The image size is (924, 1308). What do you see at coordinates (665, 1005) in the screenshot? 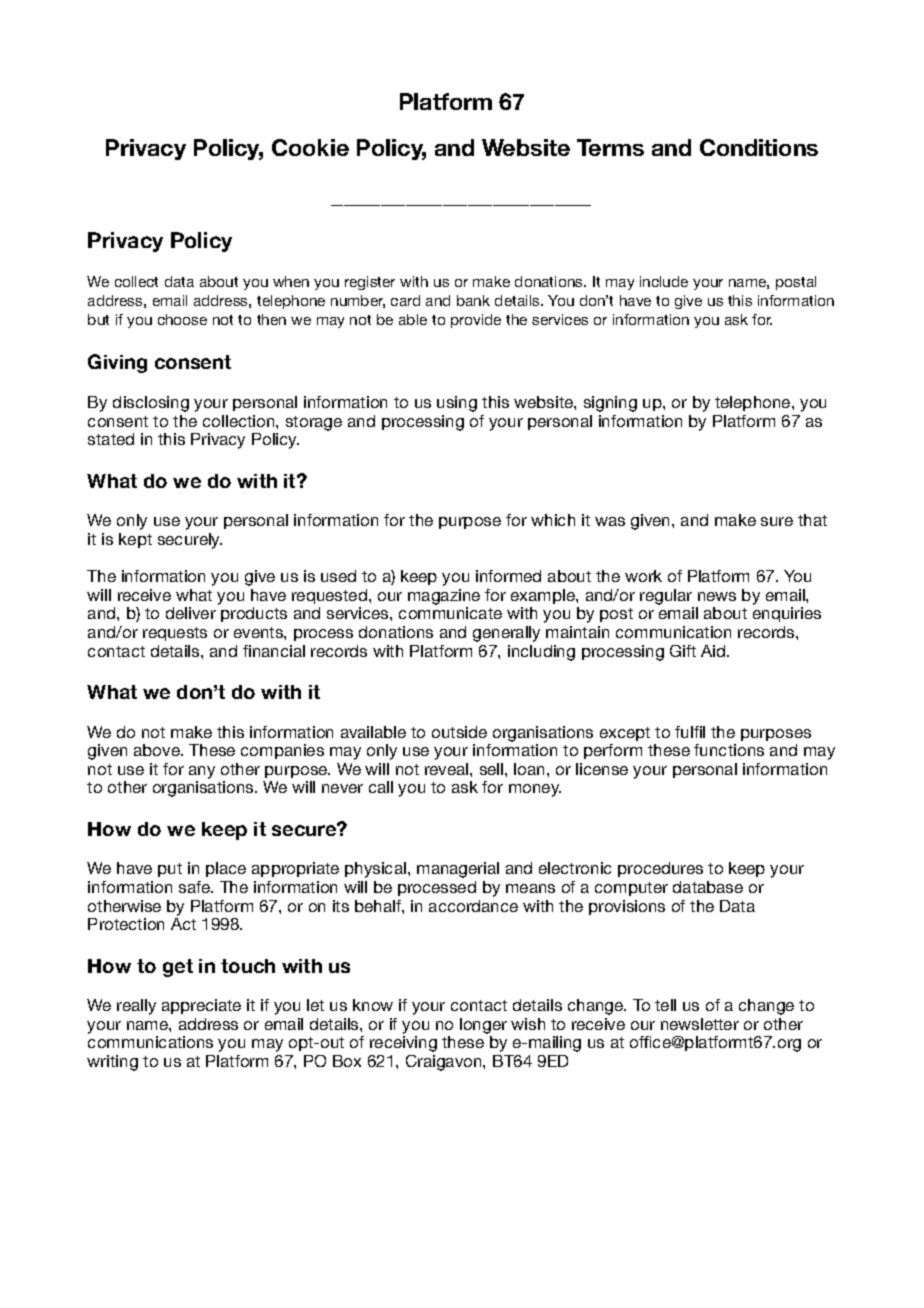
I see `tell` at bounding box center [665, 1005].
